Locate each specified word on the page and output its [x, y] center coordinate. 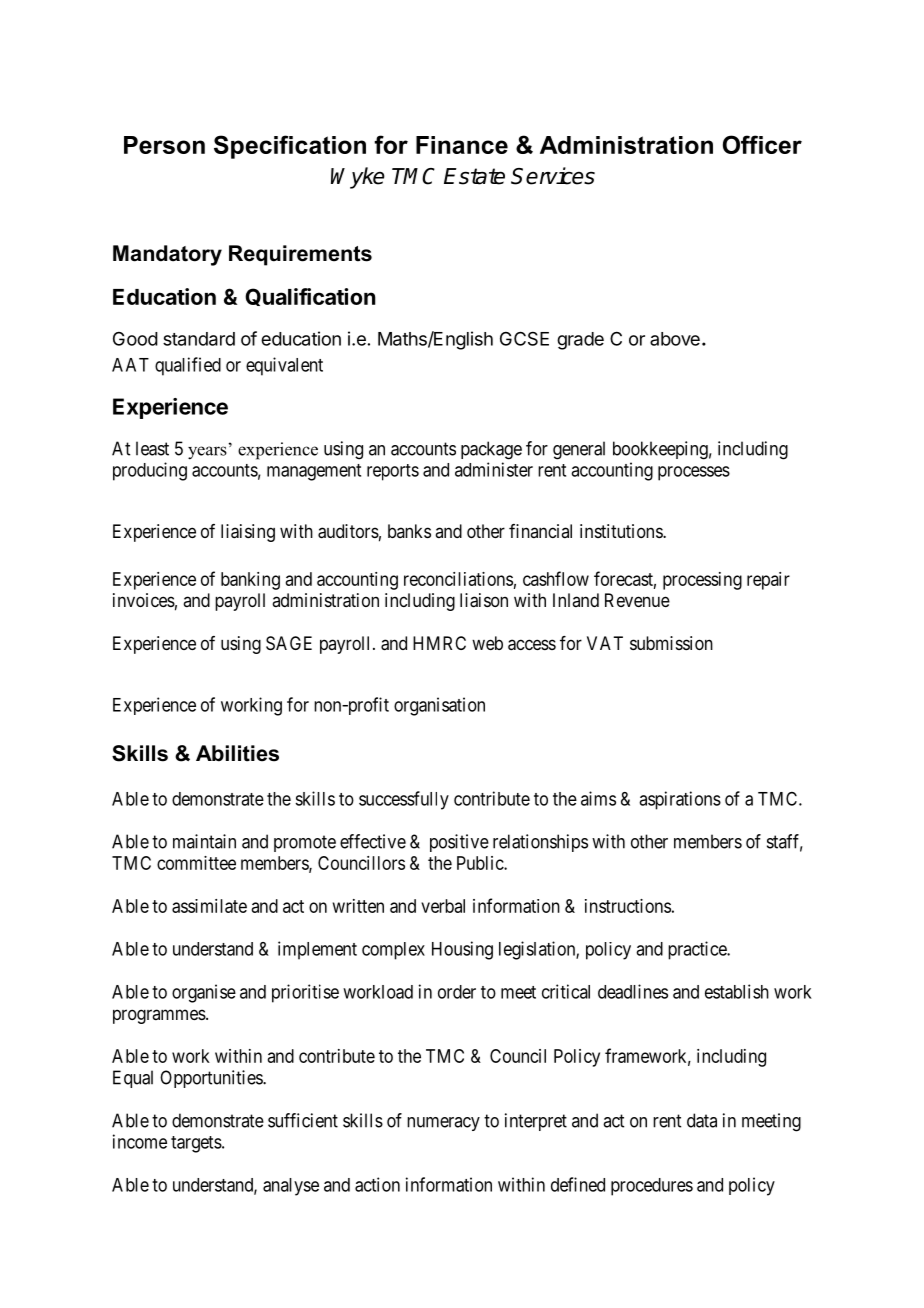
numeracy [443, 1124]
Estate [474, 176]
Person [164, 145]
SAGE [289, 643]
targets [196, 1144]
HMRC [439, 643]
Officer [762, 144]
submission [671, 643]
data [702, 1120]
